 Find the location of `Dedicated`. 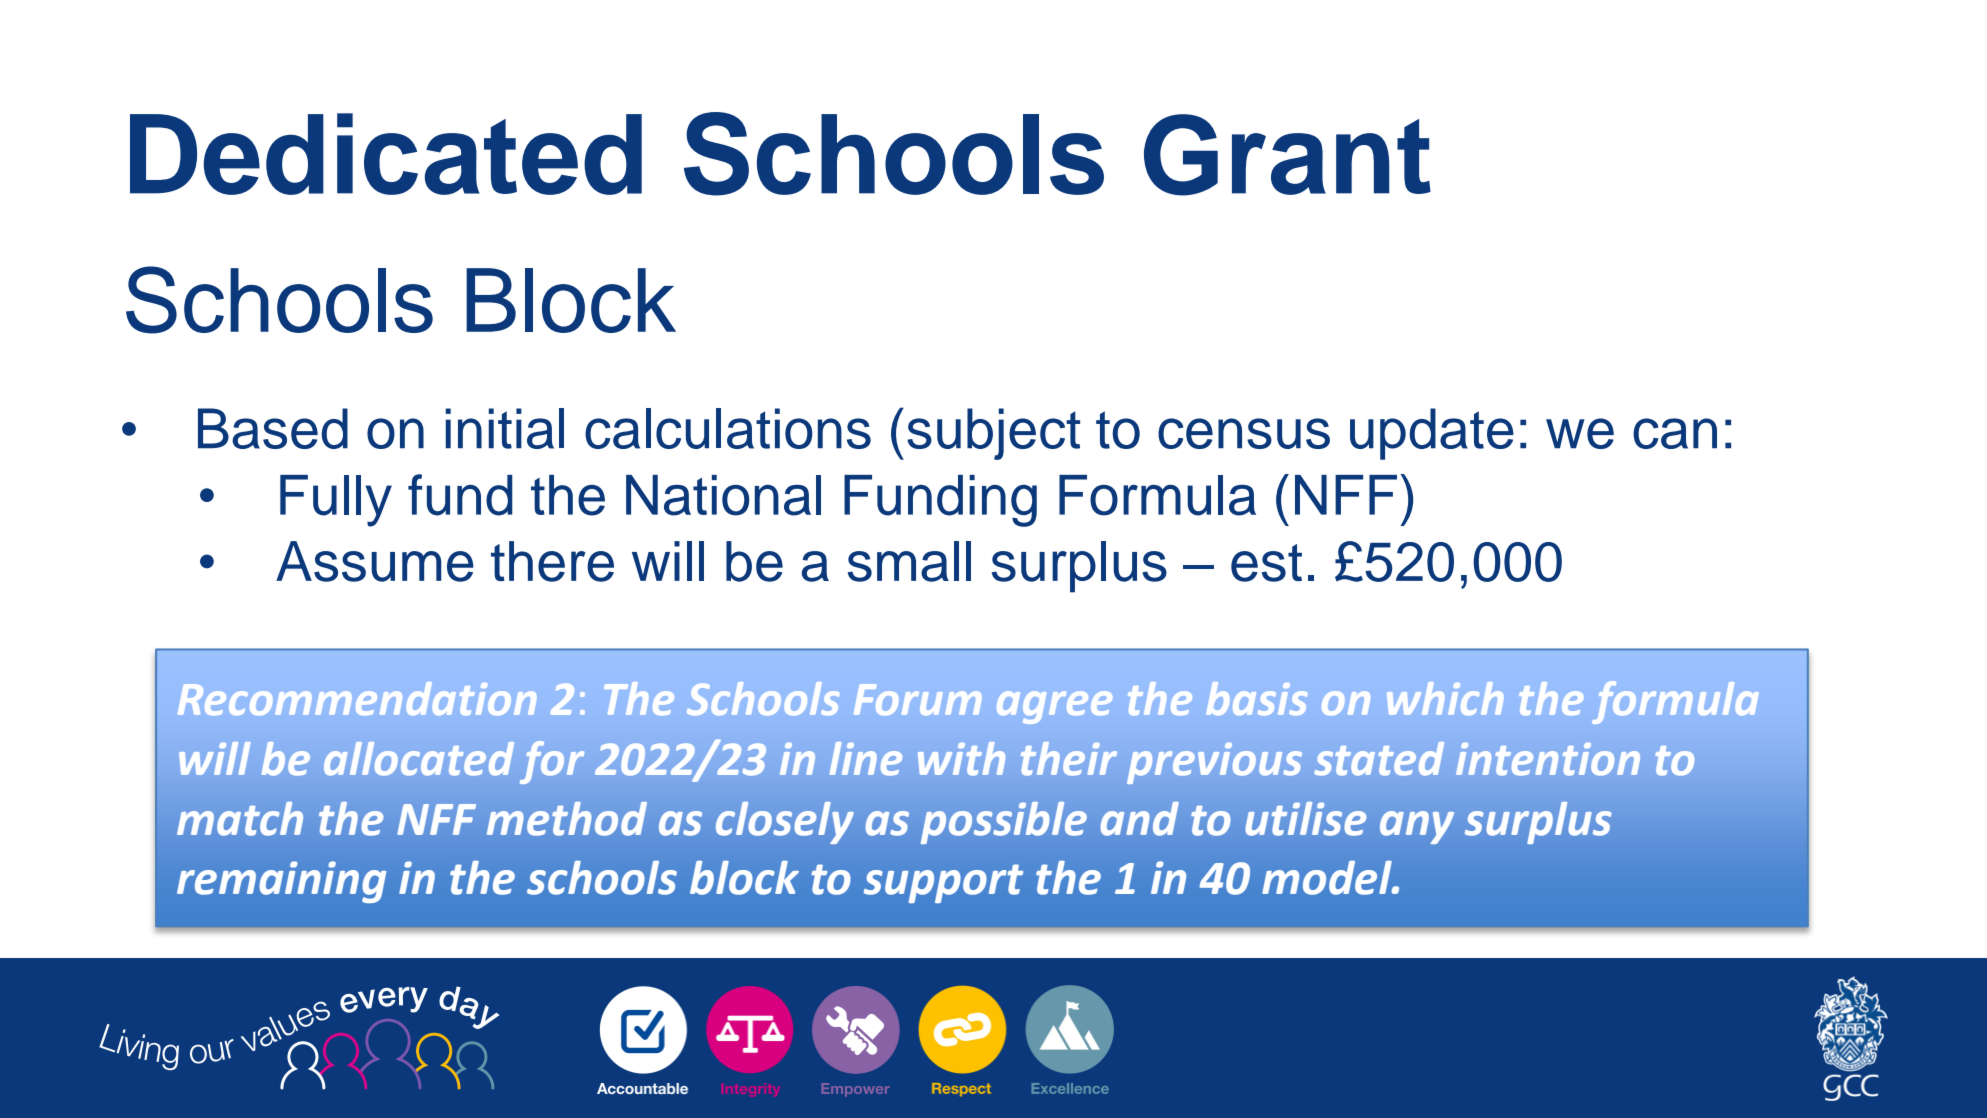

Dedicated is located at coordinates (386, 154).
